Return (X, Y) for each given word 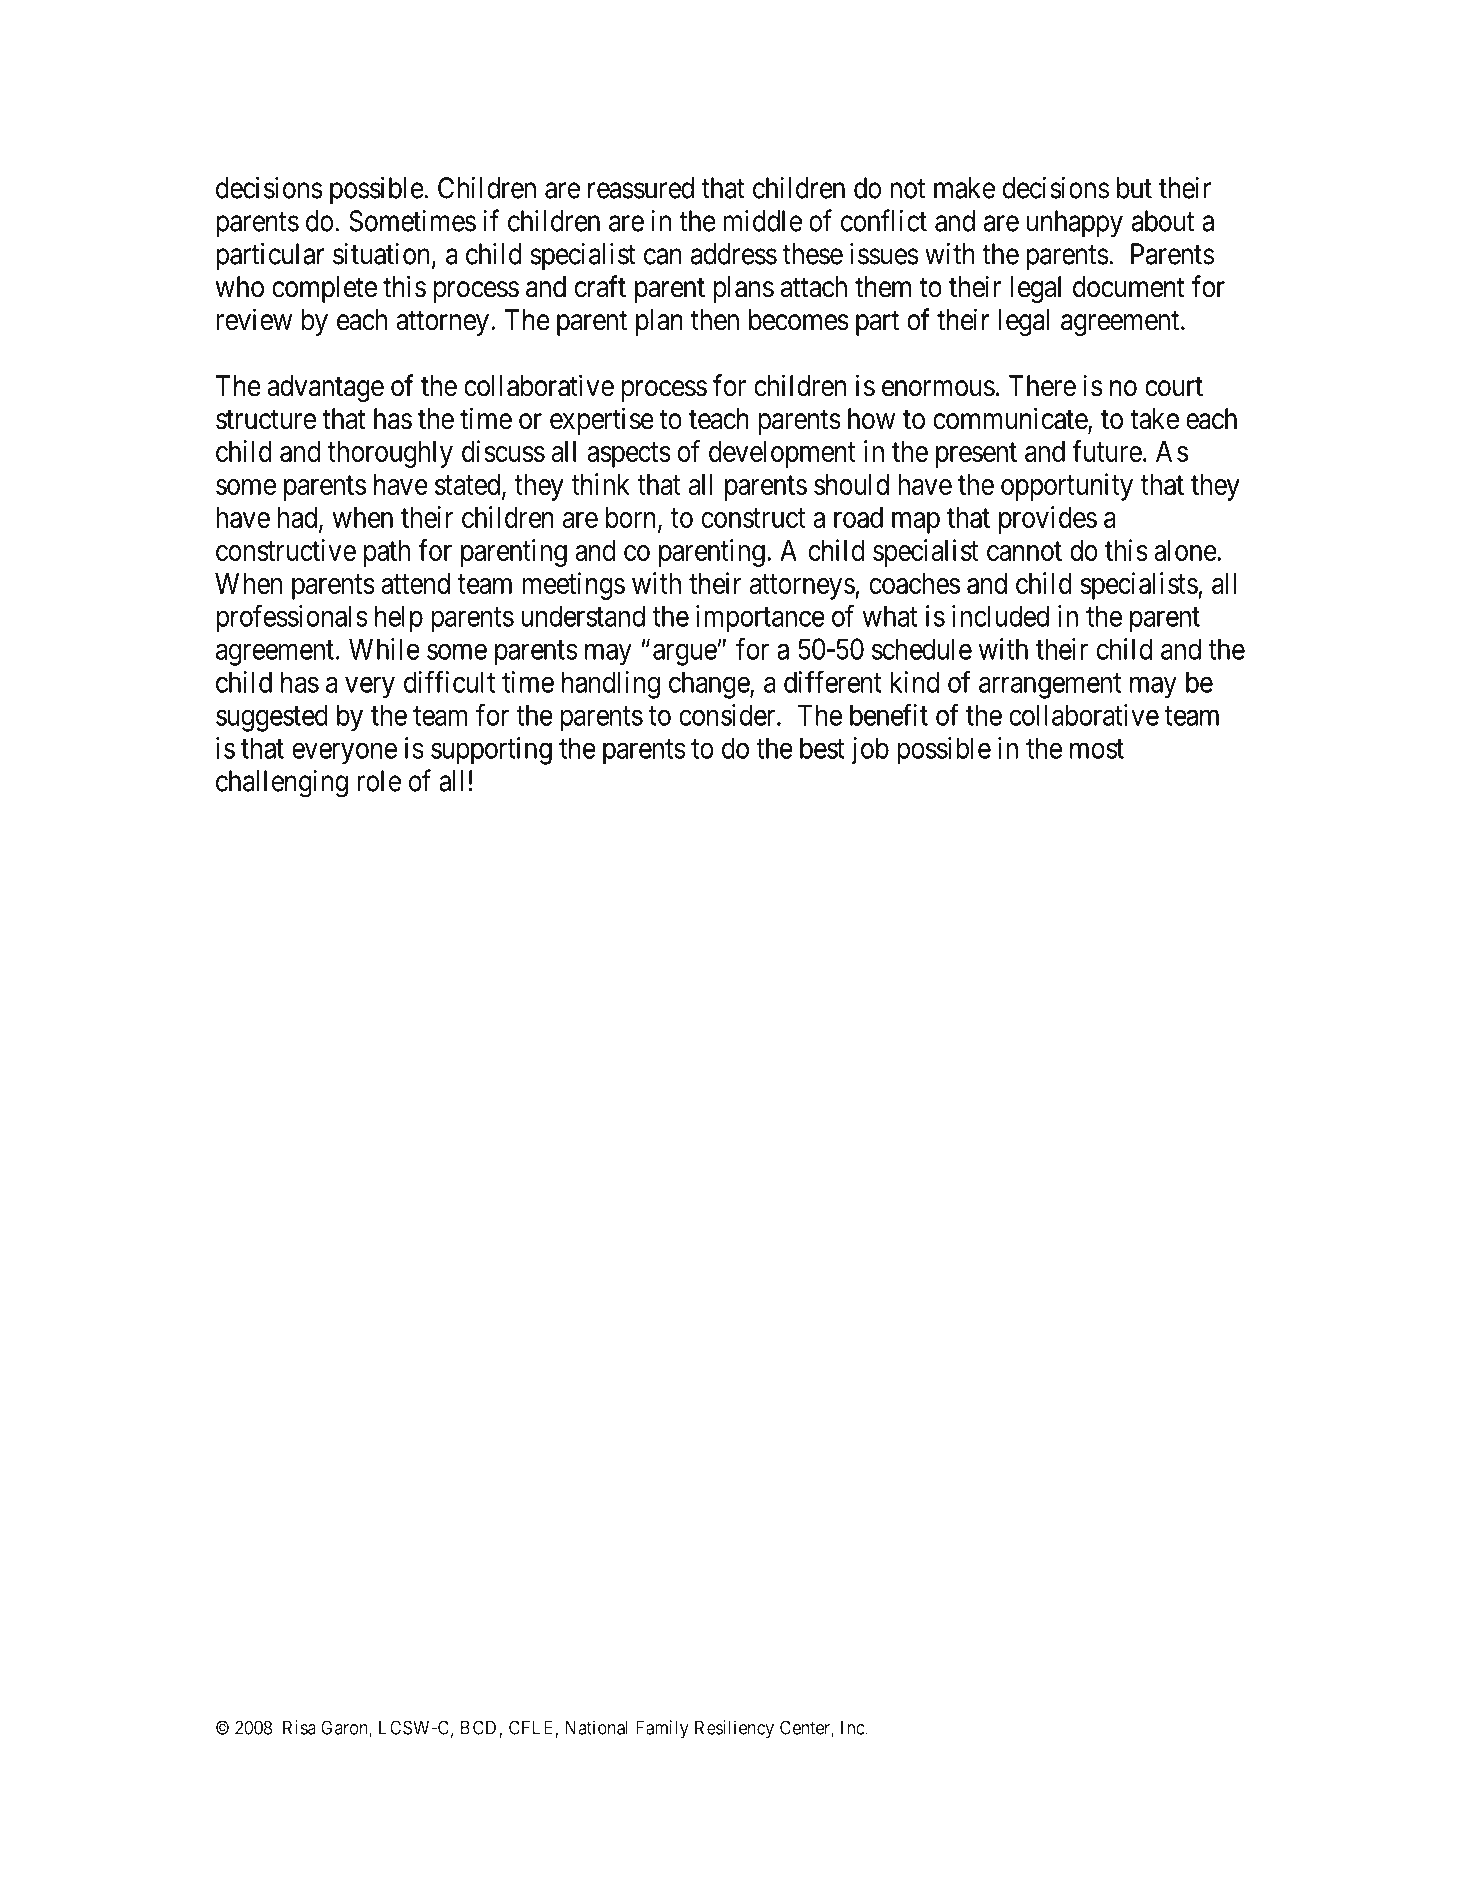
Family (662, 1729)
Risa (299, 1727)
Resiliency (734, 1729)
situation (383, 255)
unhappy (1074, 223)
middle (762, 221)
